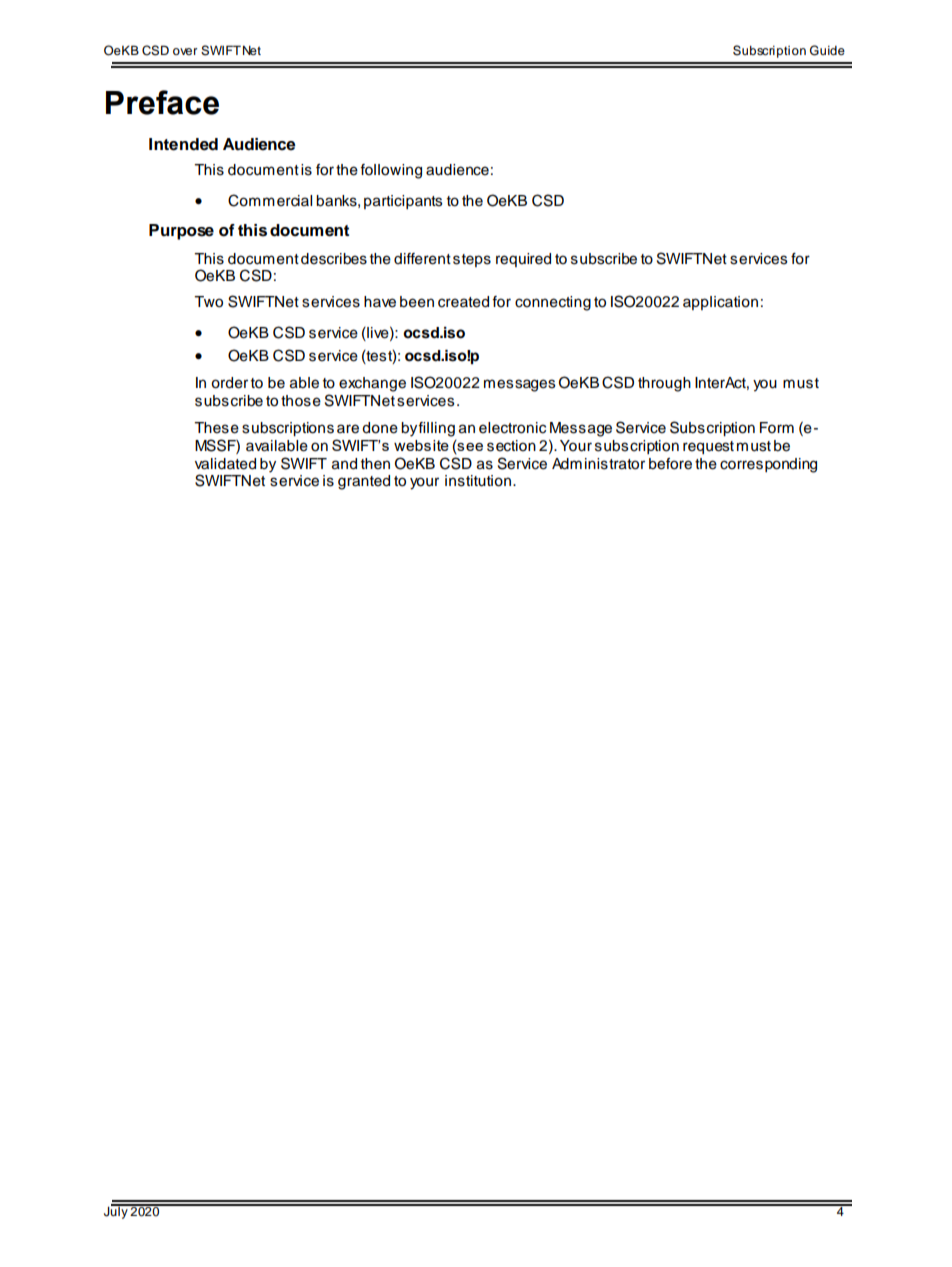 This page has height=1267, width=952. Describe the element at coordinates (117, 1211) in the page. I see `July` at that location.
